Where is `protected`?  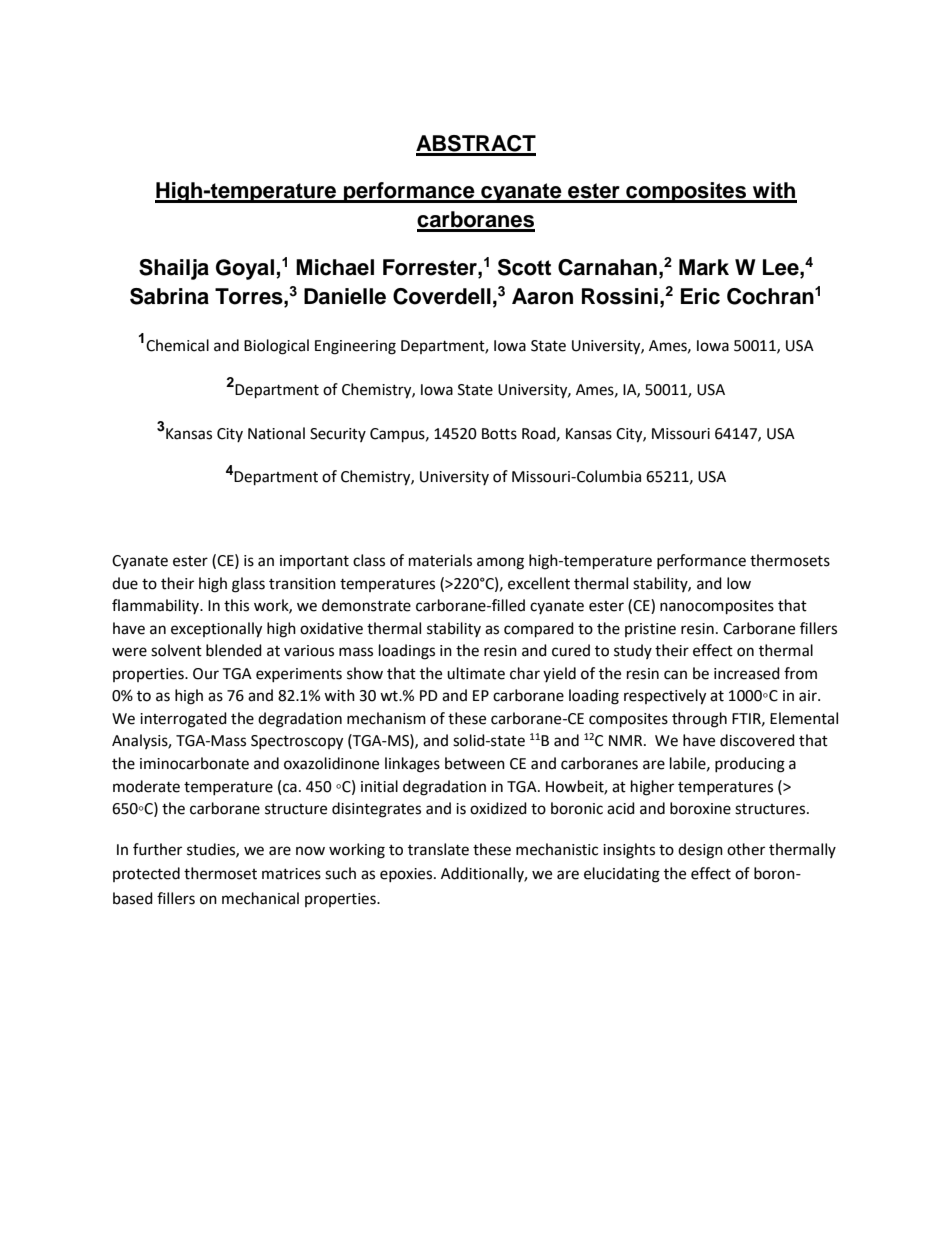 protected is located at coordinates (146, 874).
